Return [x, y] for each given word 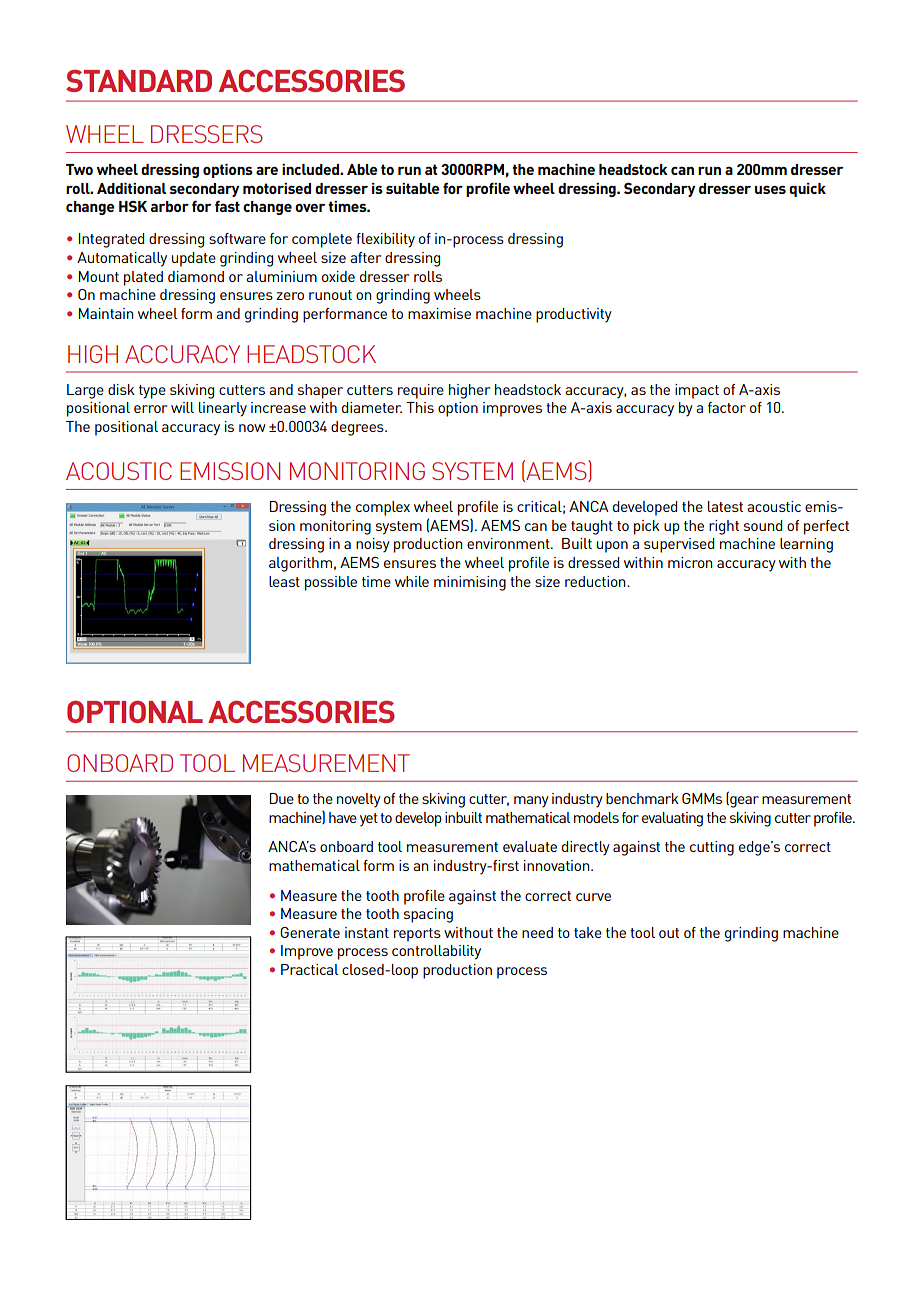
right [724, 527]
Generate [310, 932]
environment [509, 543]
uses [770, 190]
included [311, 169]
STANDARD [139, 80]
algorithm [300, 564]
